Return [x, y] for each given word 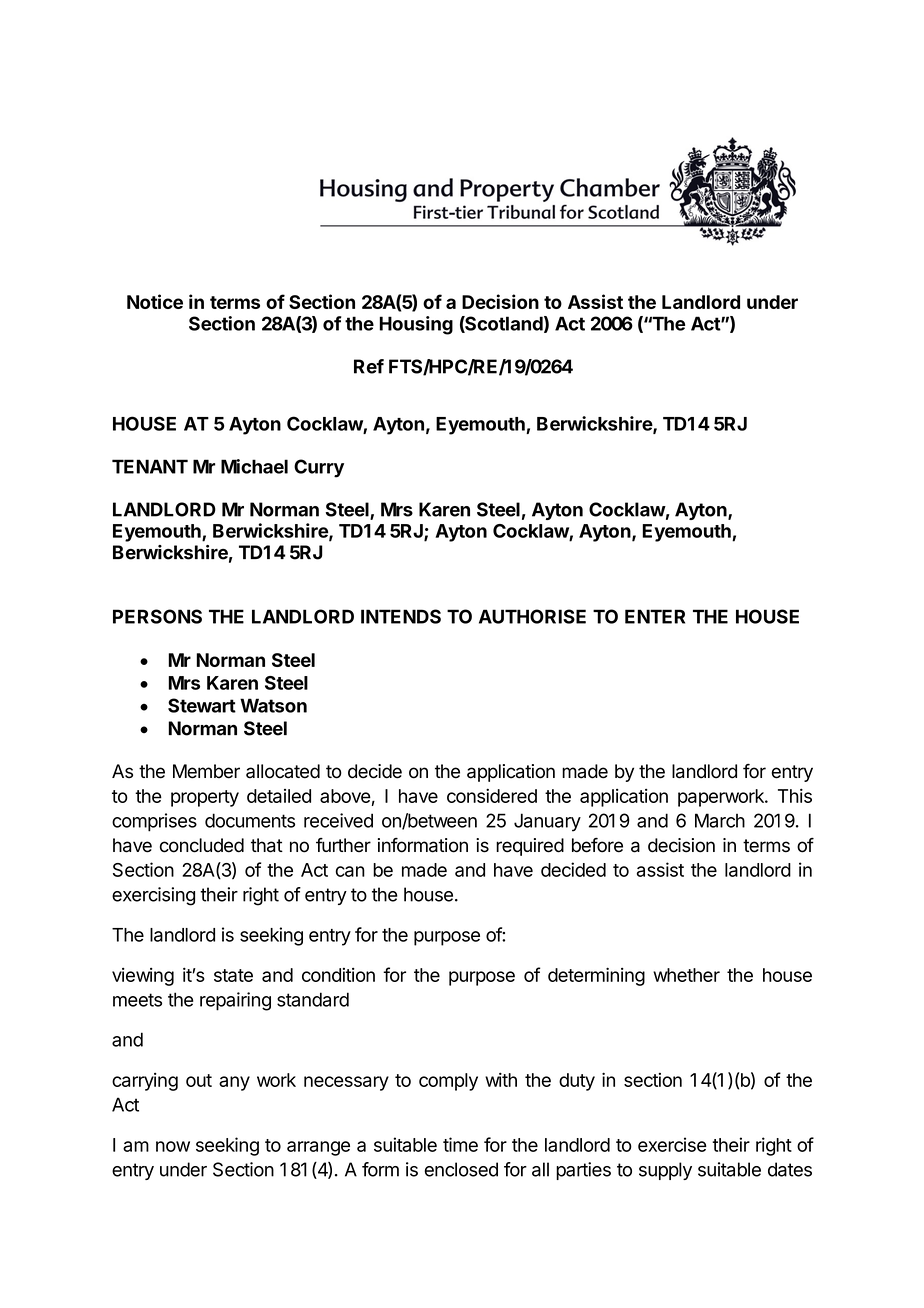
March [720, 820]
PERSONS [157, 616]
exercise [672, 1144]
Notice [155, 301]
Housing [416, 325]
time [460, 1144]
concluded [202, 845]
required [530, 847]
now [173, 1146]
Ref [369, 366]
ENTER [655, 616]
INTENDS [401, 616]
